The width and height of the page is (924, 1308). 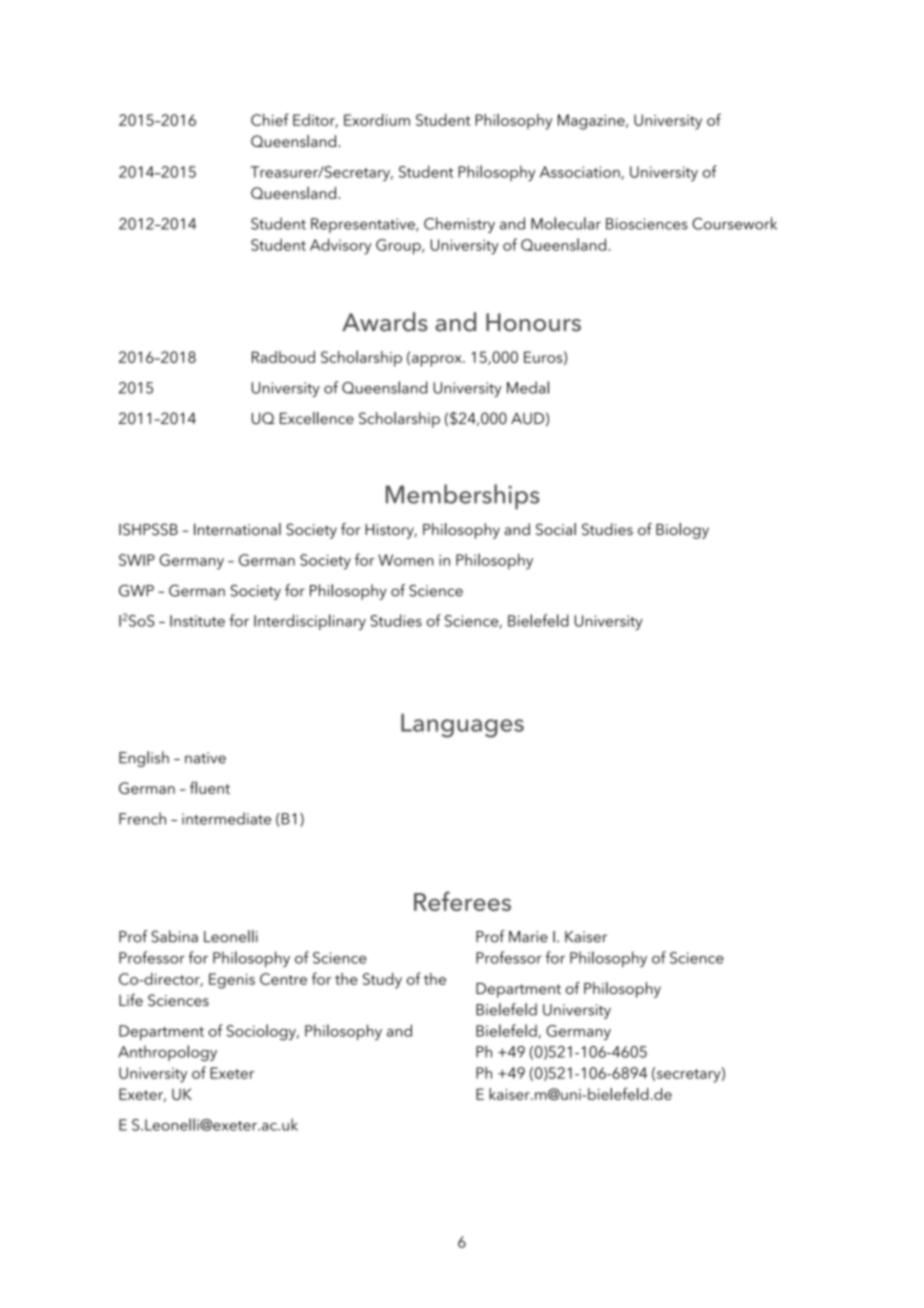 I want to click on Marie, so click(x=528, y=937).
